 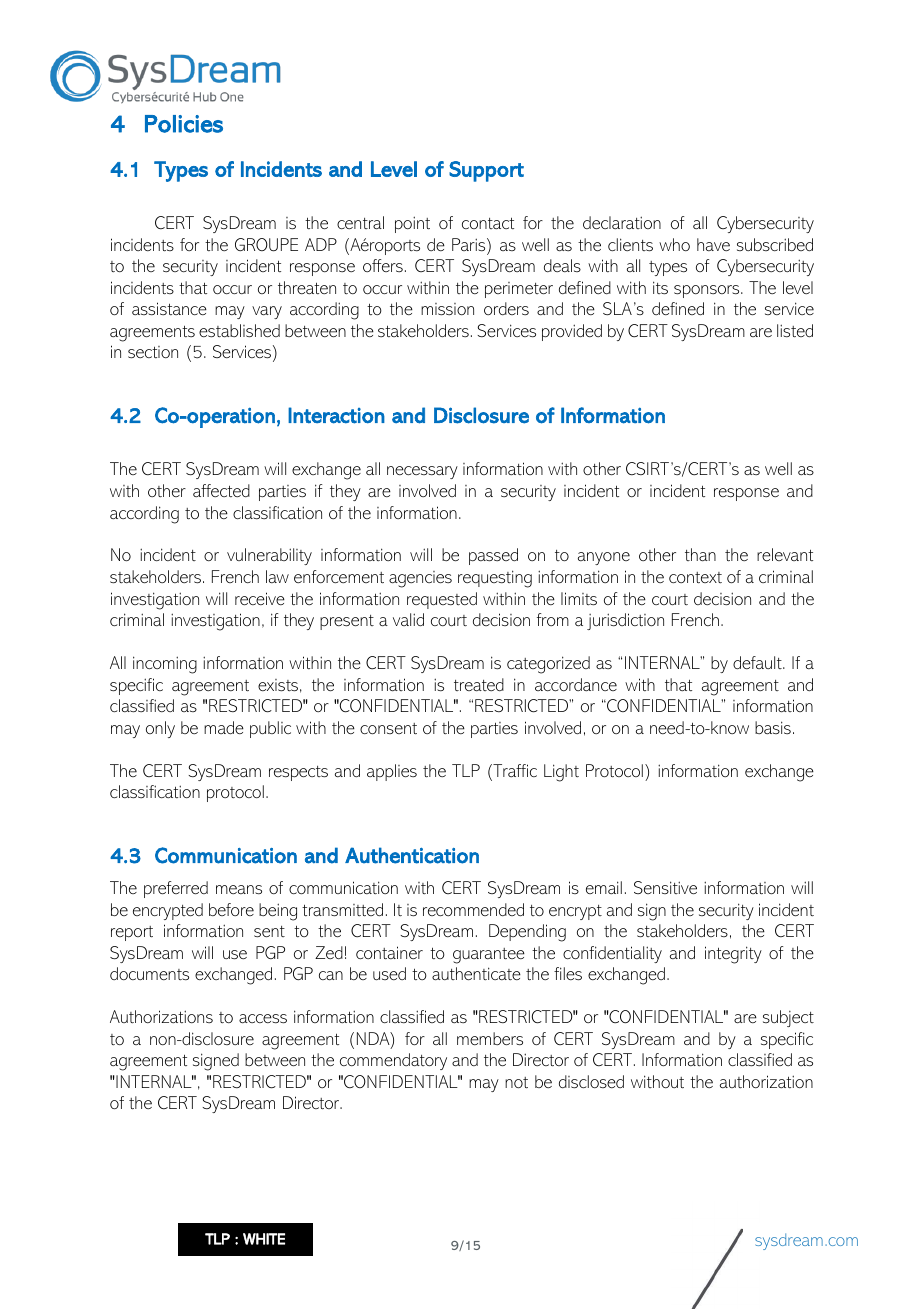 I want to click on before, so click(x=231, y=909).
